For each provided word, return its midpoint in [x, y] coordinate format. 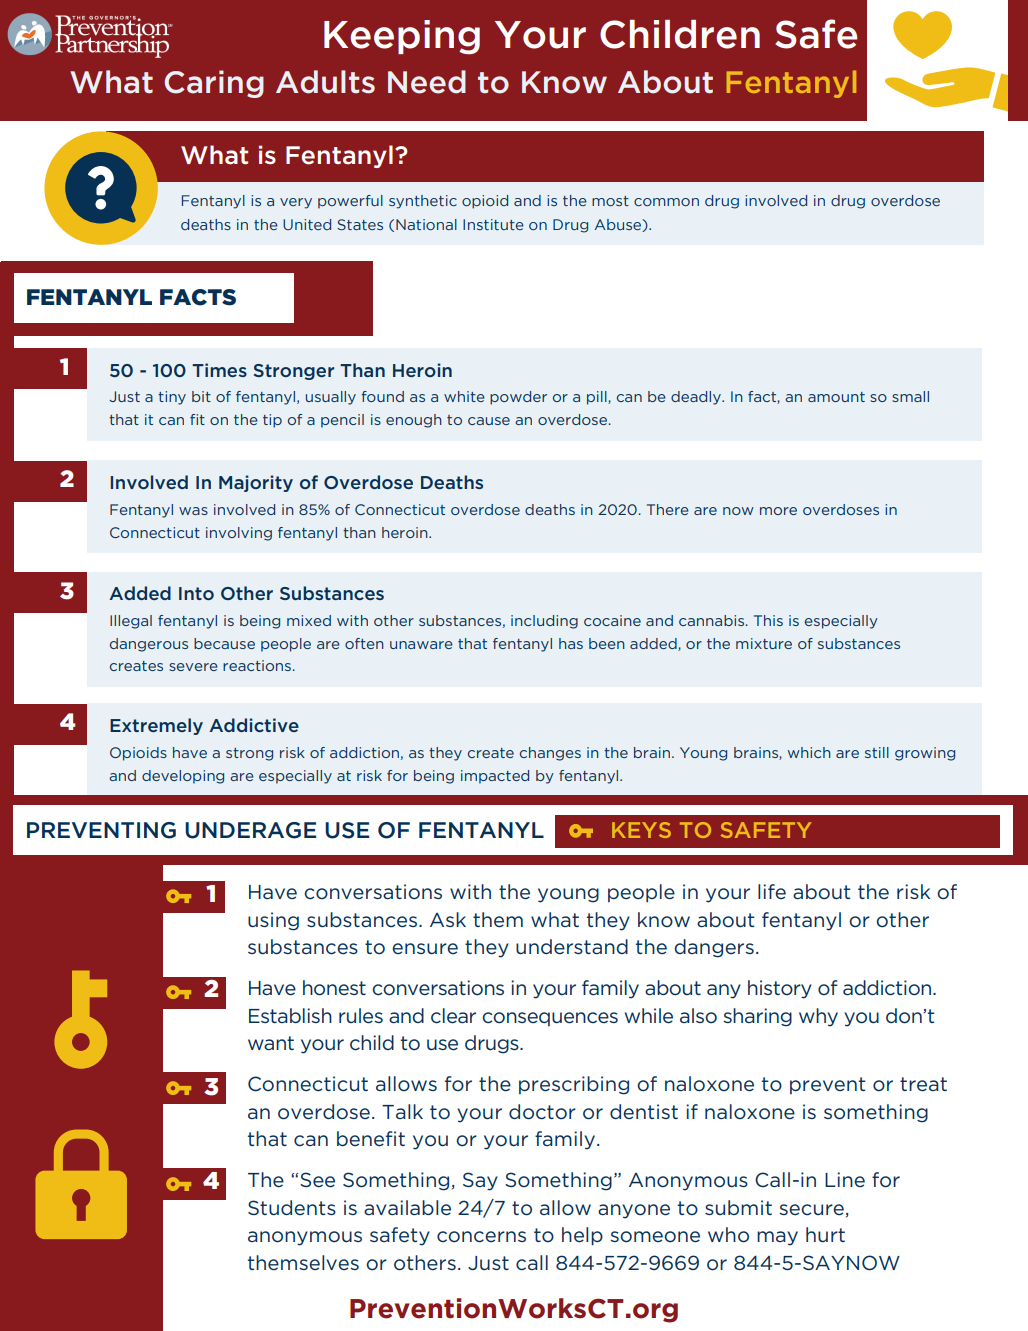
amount [836, 397]
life [772, 891]
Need [427, 82]
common [666, 202]
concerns [481, 1237]
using [273, 921]
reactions [257, 665]
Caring [214, 84]
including [544, 622]
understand [572, 946]
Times [219, 370]
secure [811, 1210]
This [768, 620]
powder [518, 398]
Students [292, 1207]
